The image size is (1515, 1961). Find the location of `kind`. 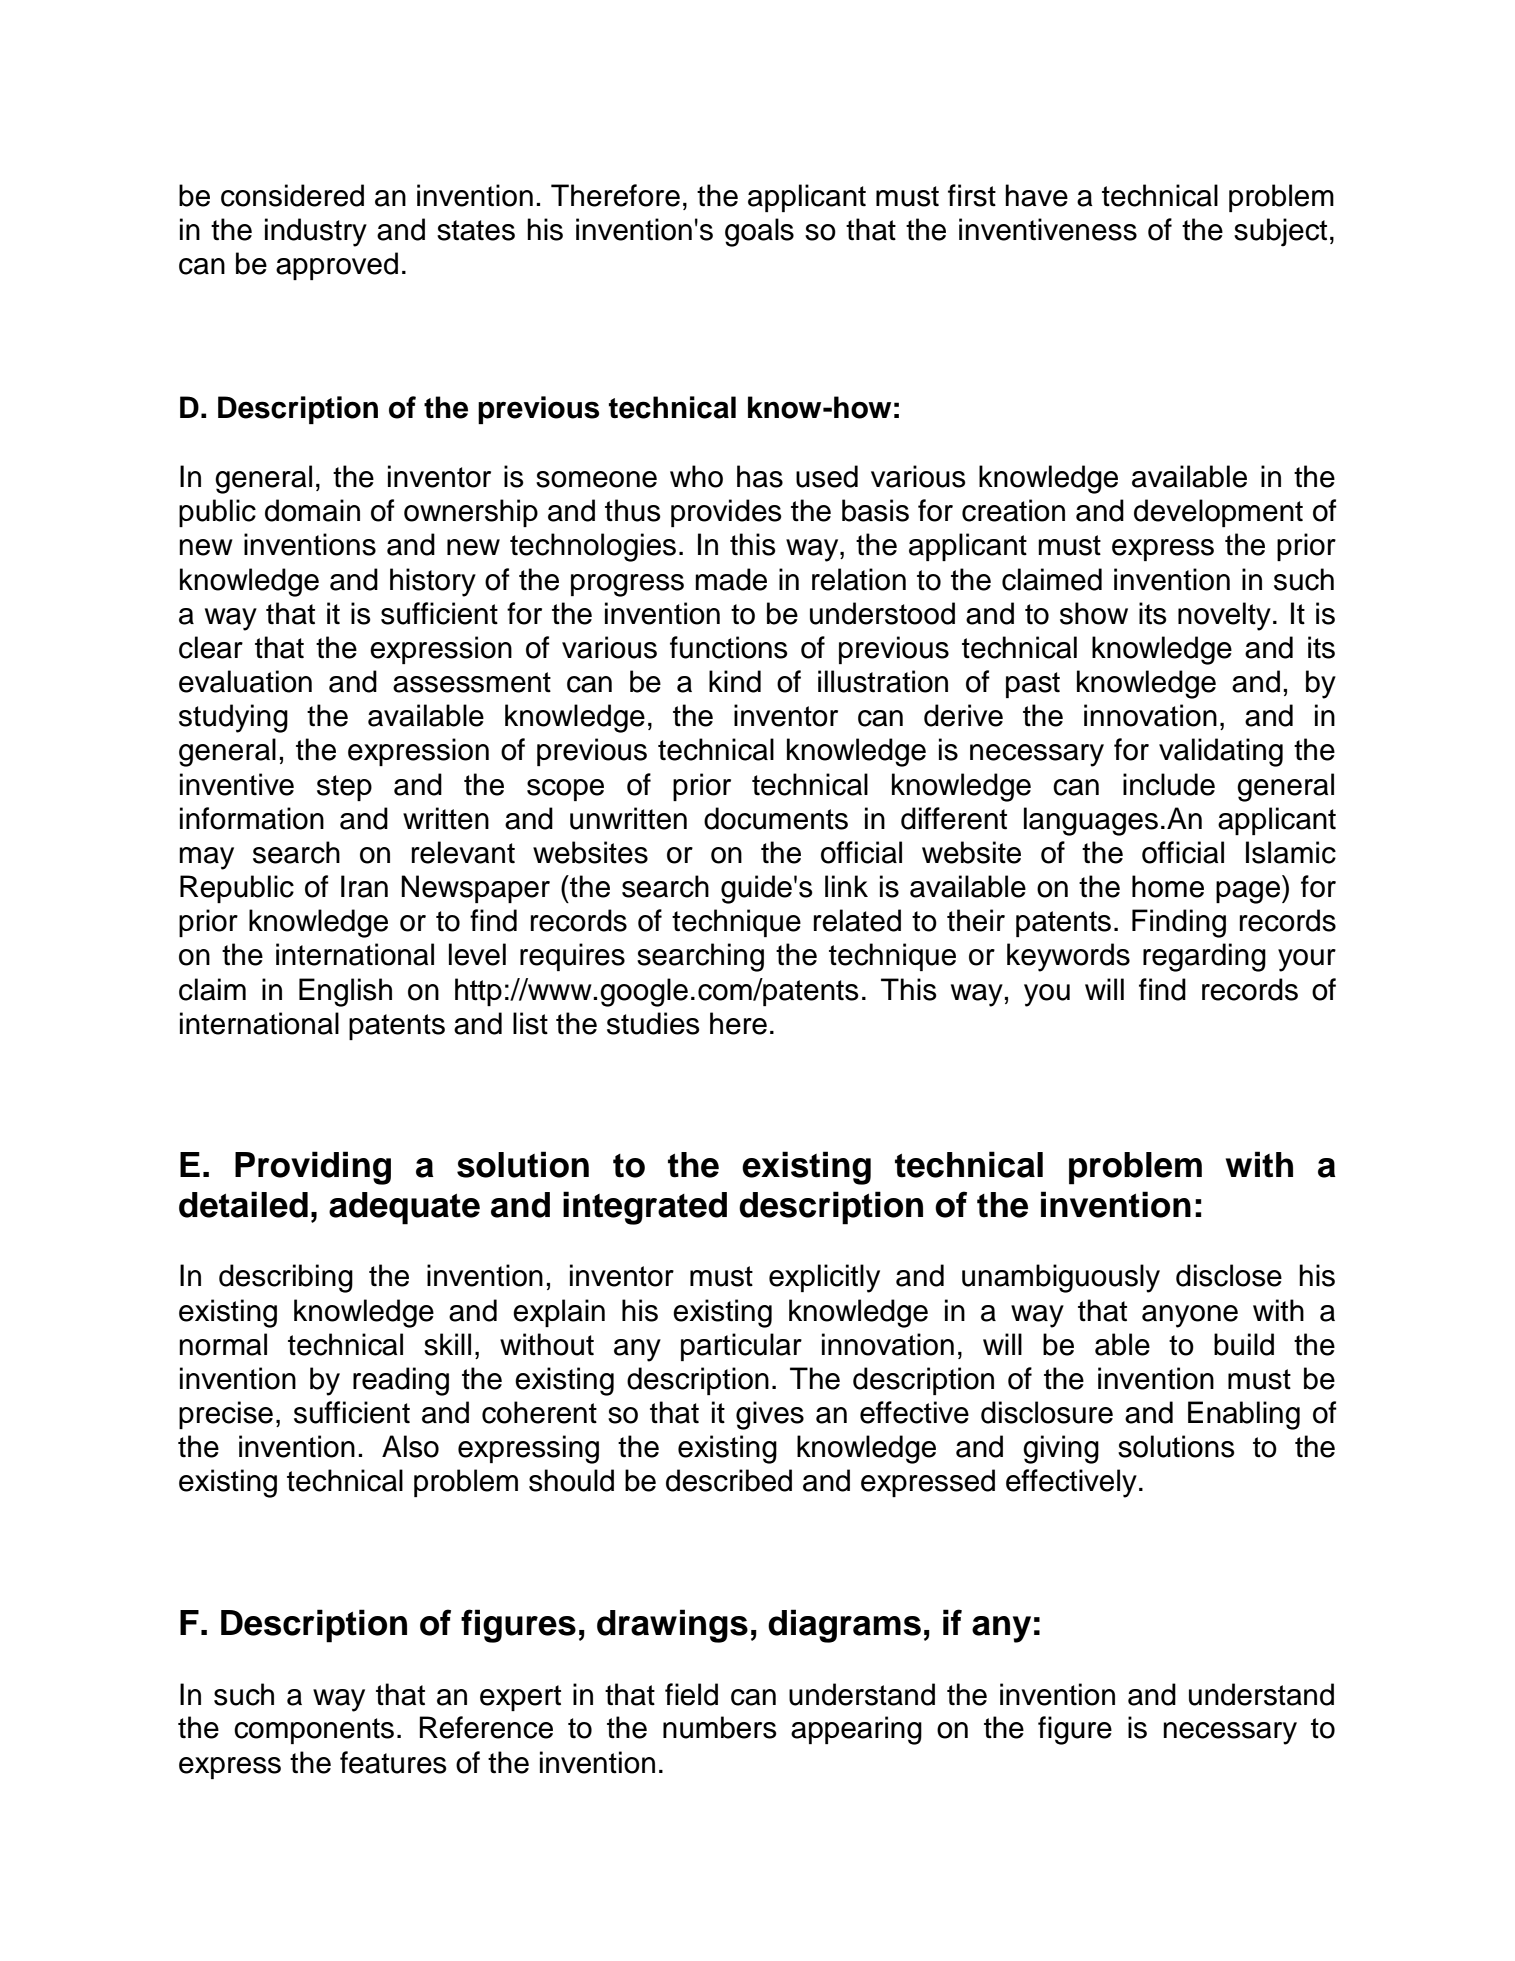

kind is located at coordinates (735, 681).
